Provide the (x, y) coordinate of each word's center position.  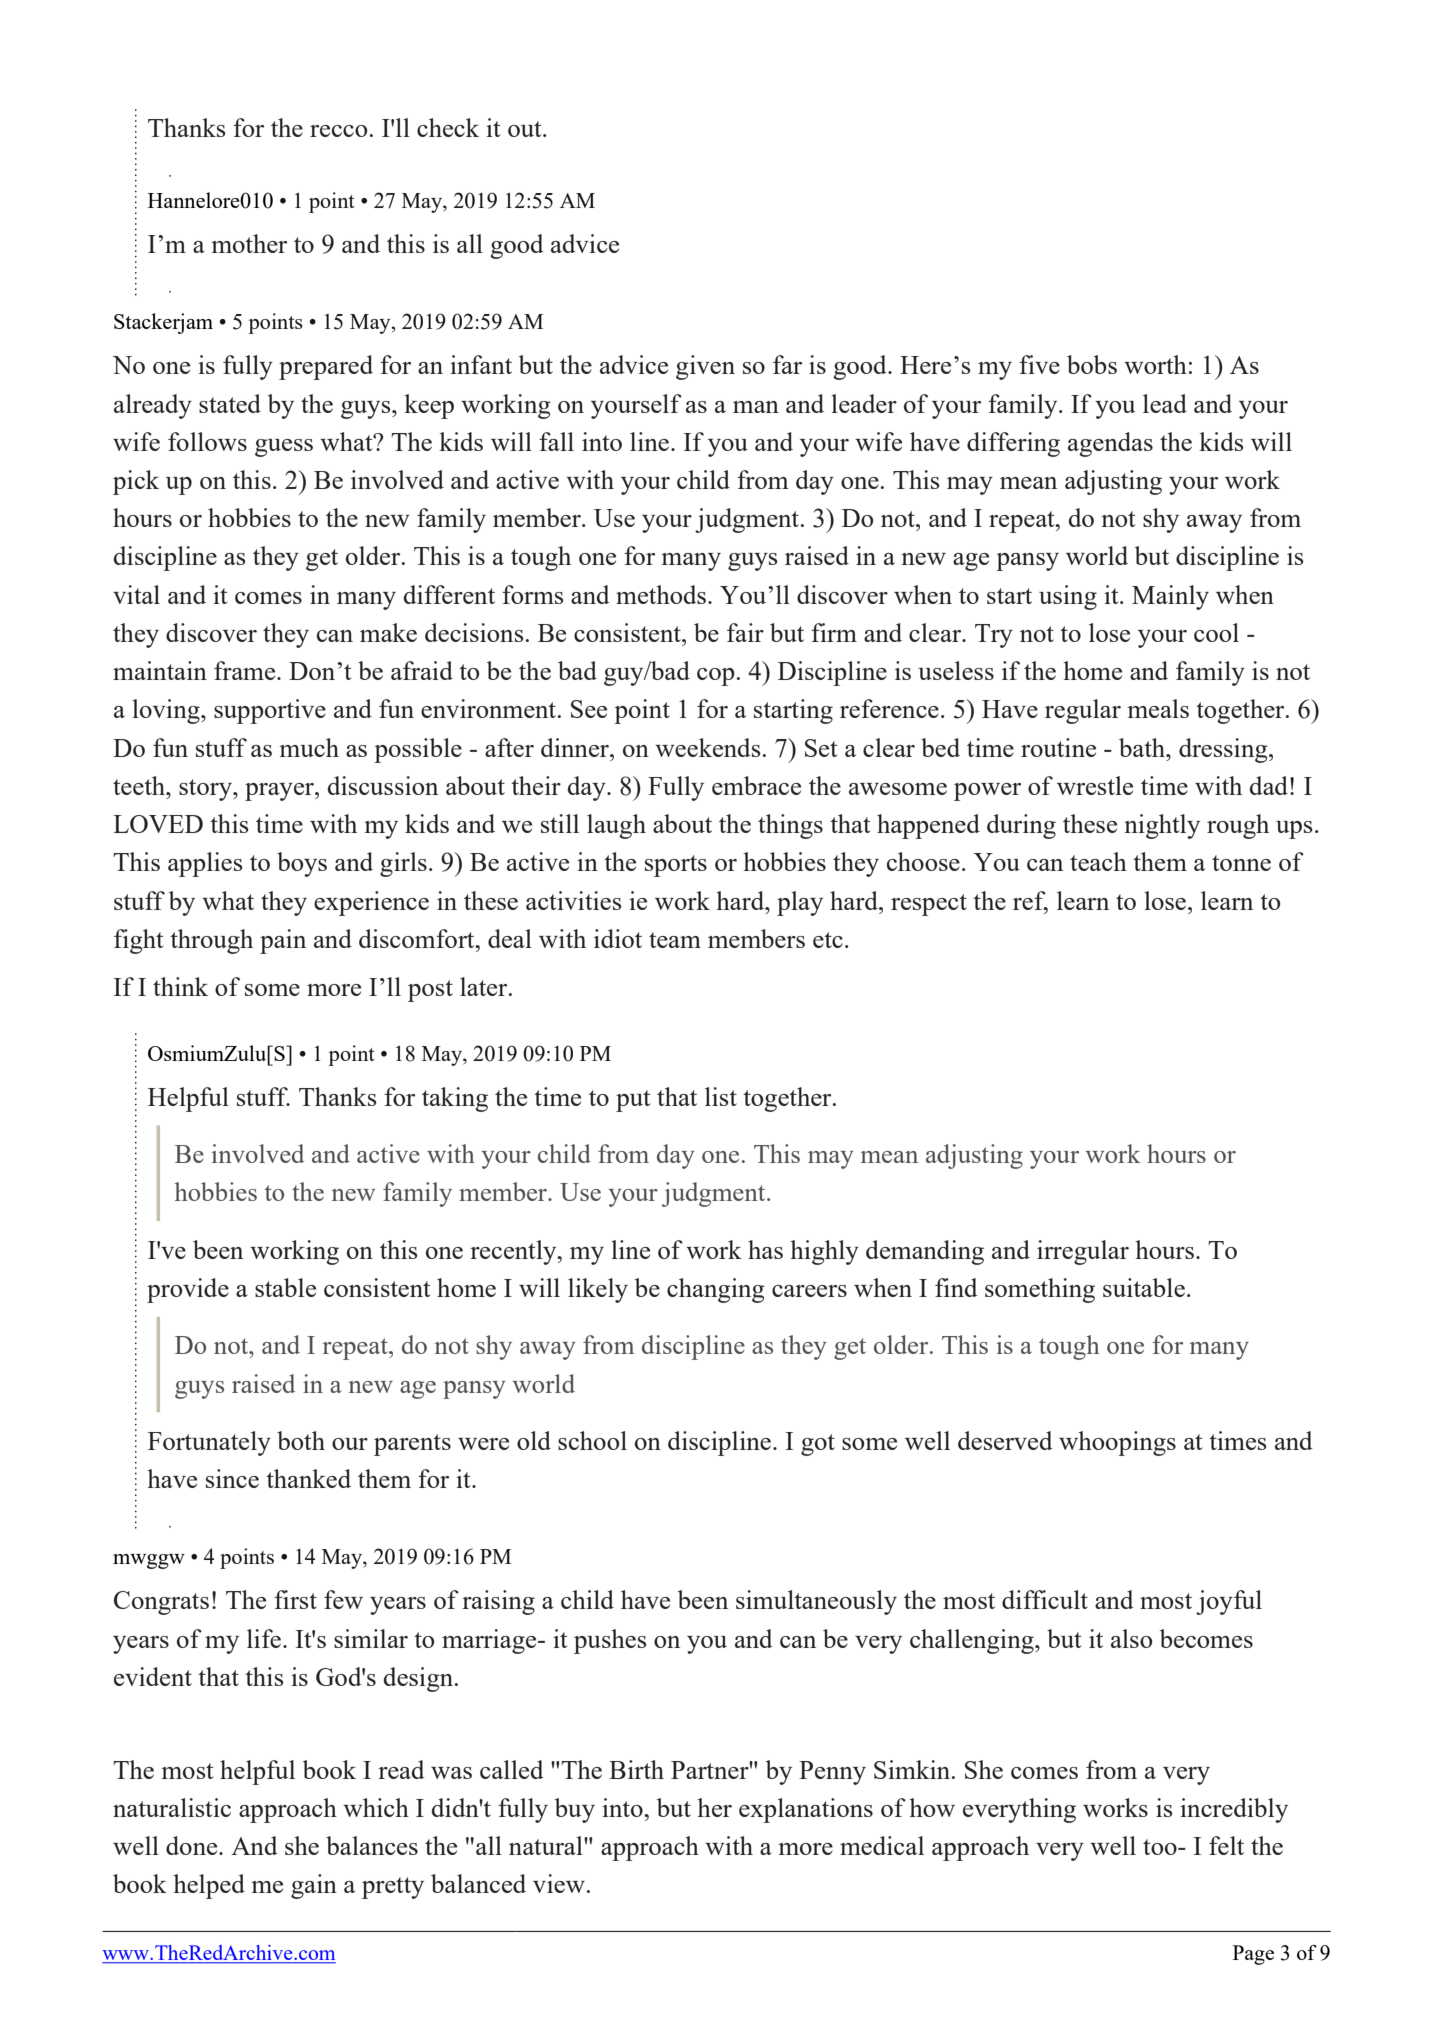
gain (314, 1886)
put (633, 1101)
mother (249, 243)
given (705, 367)
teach (1098, 861)
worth (1155, 364)
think (180, 986)
